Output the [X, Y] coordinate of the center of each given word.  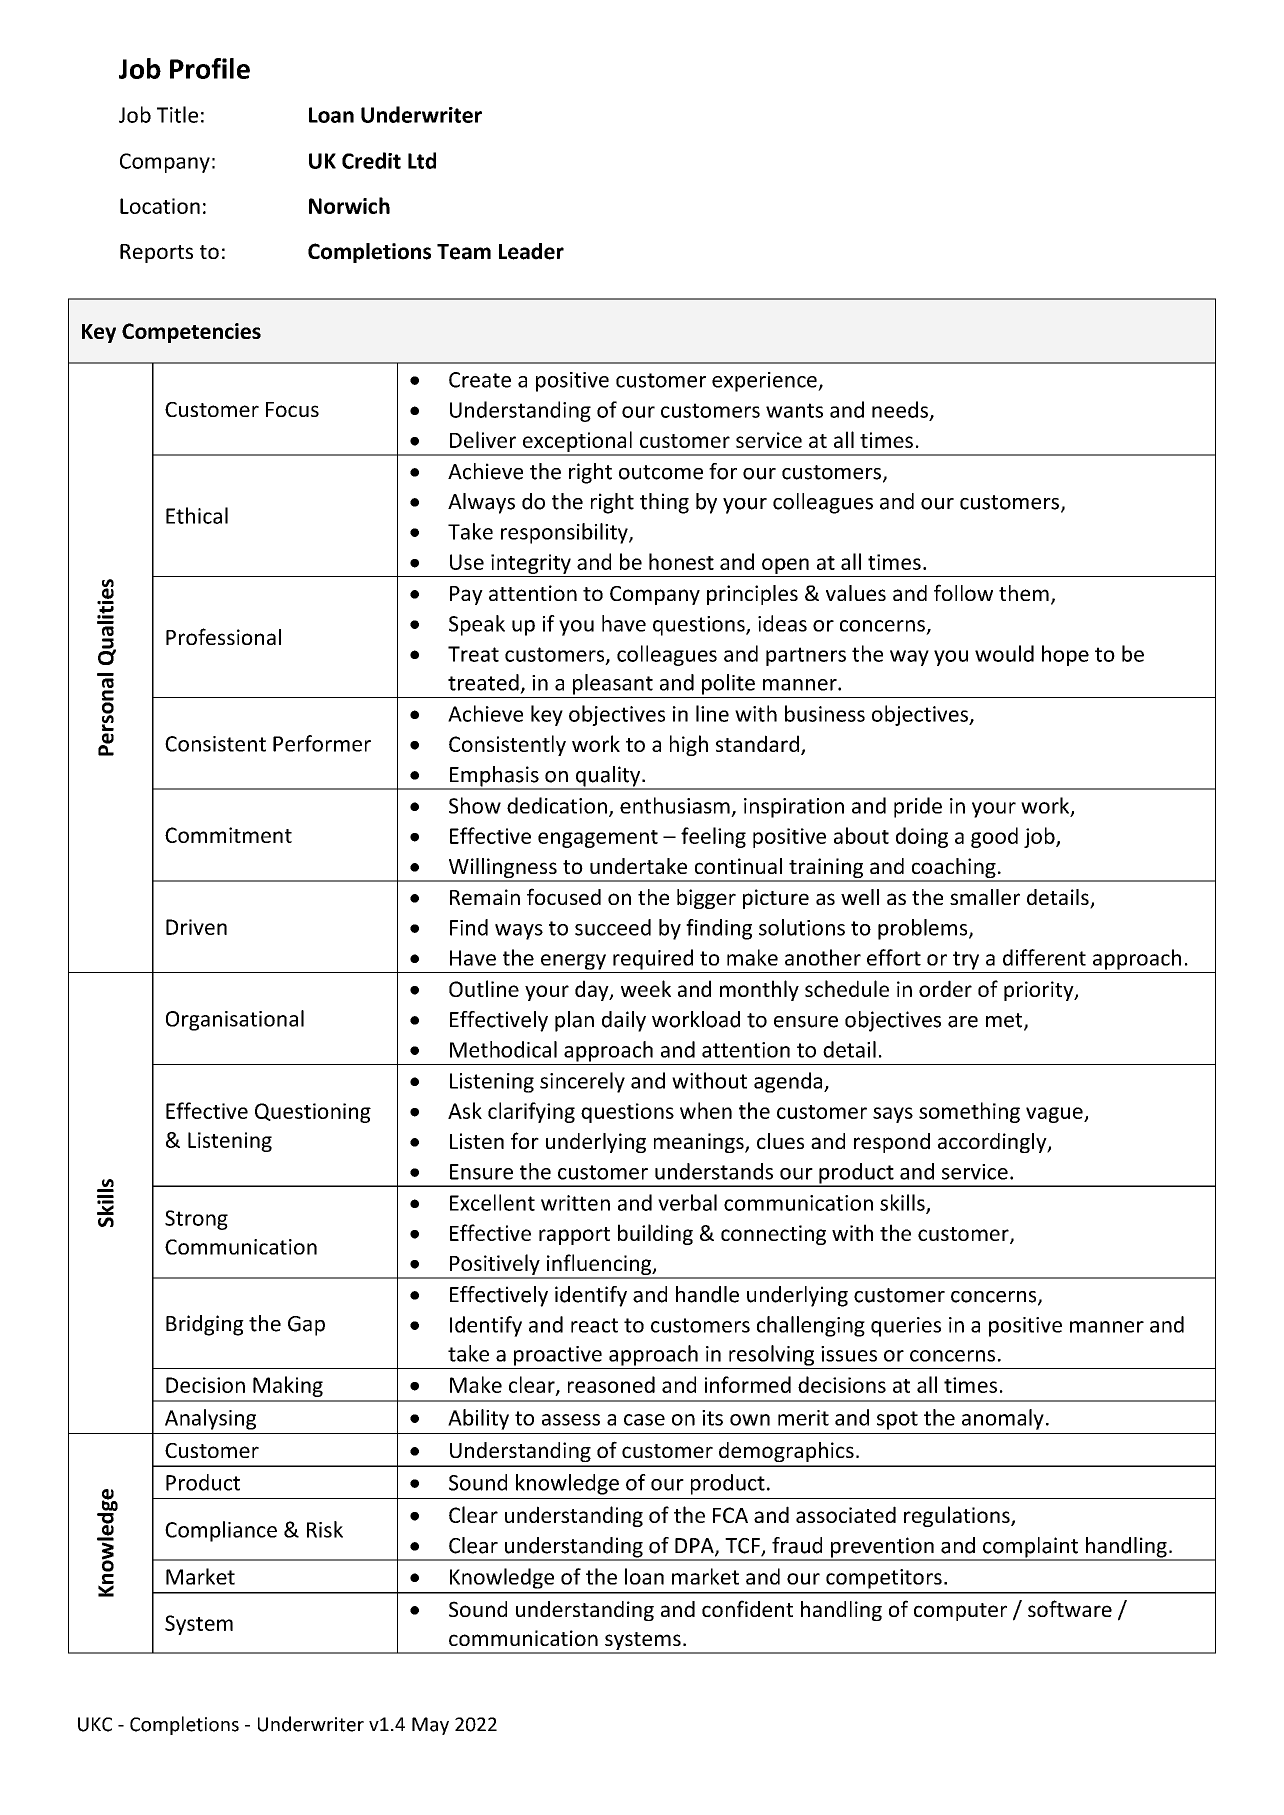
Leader [531, 251]
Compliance [221, 1531]
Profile [210, 68]
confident [747, 1608]
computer [960, 1612]
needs [900, 409]
